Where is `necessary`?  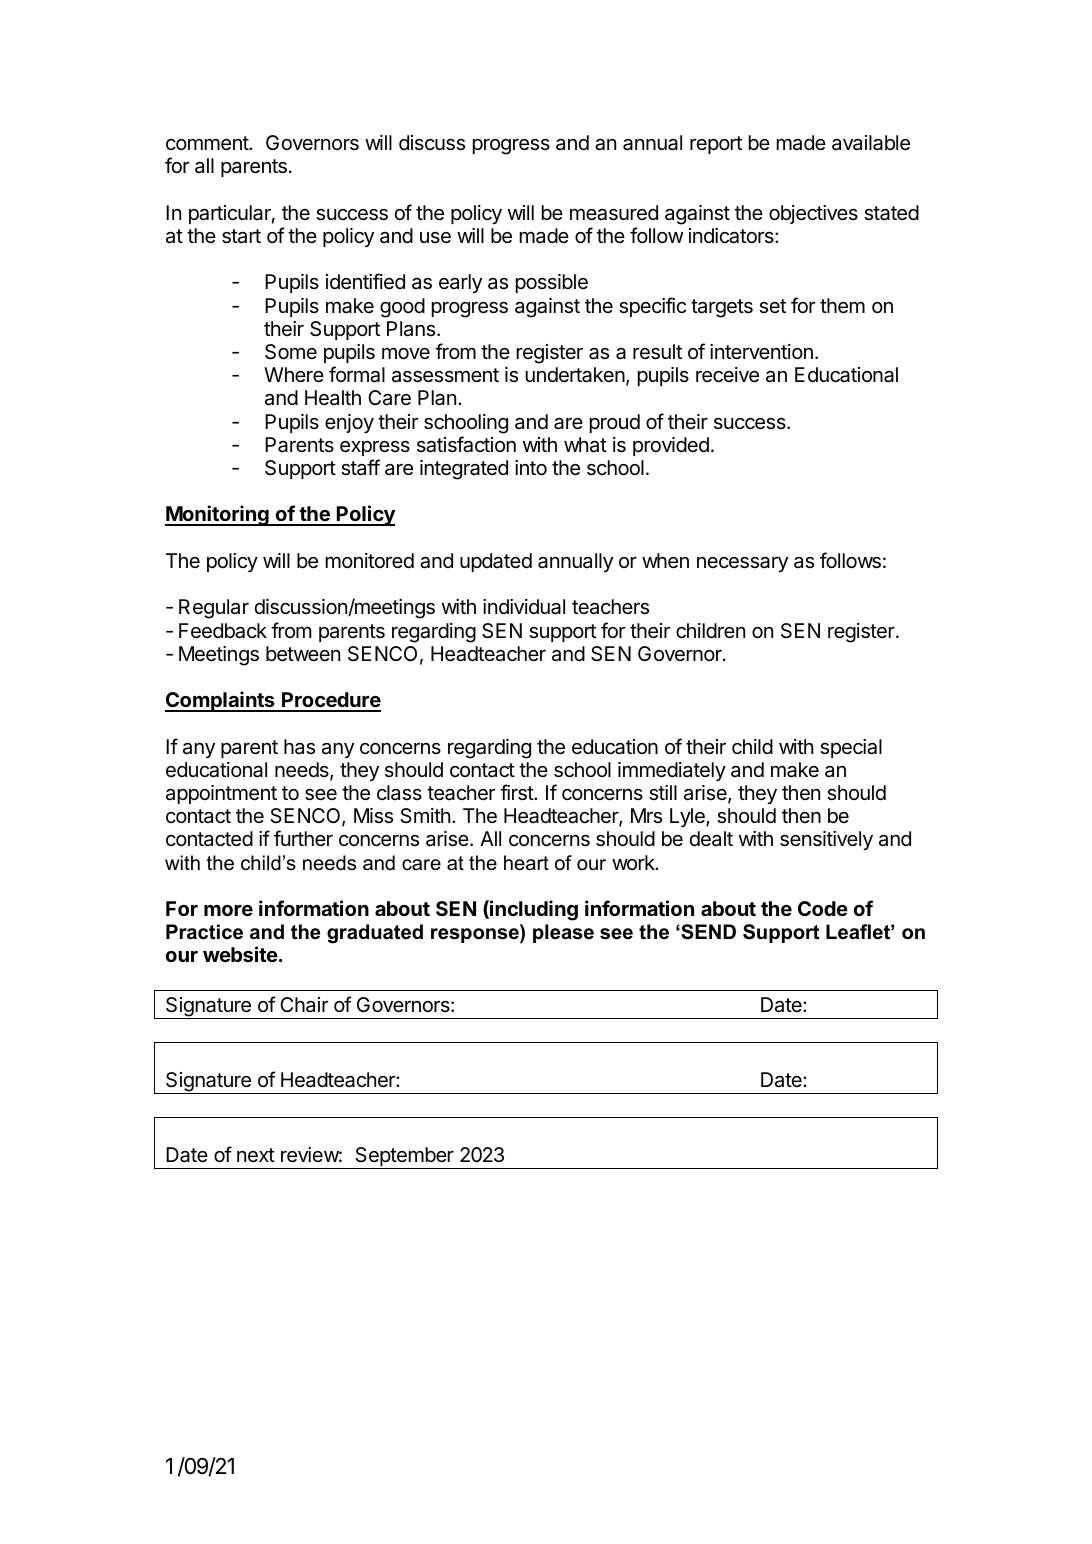
necessary is located at coordinates (742, 564).
